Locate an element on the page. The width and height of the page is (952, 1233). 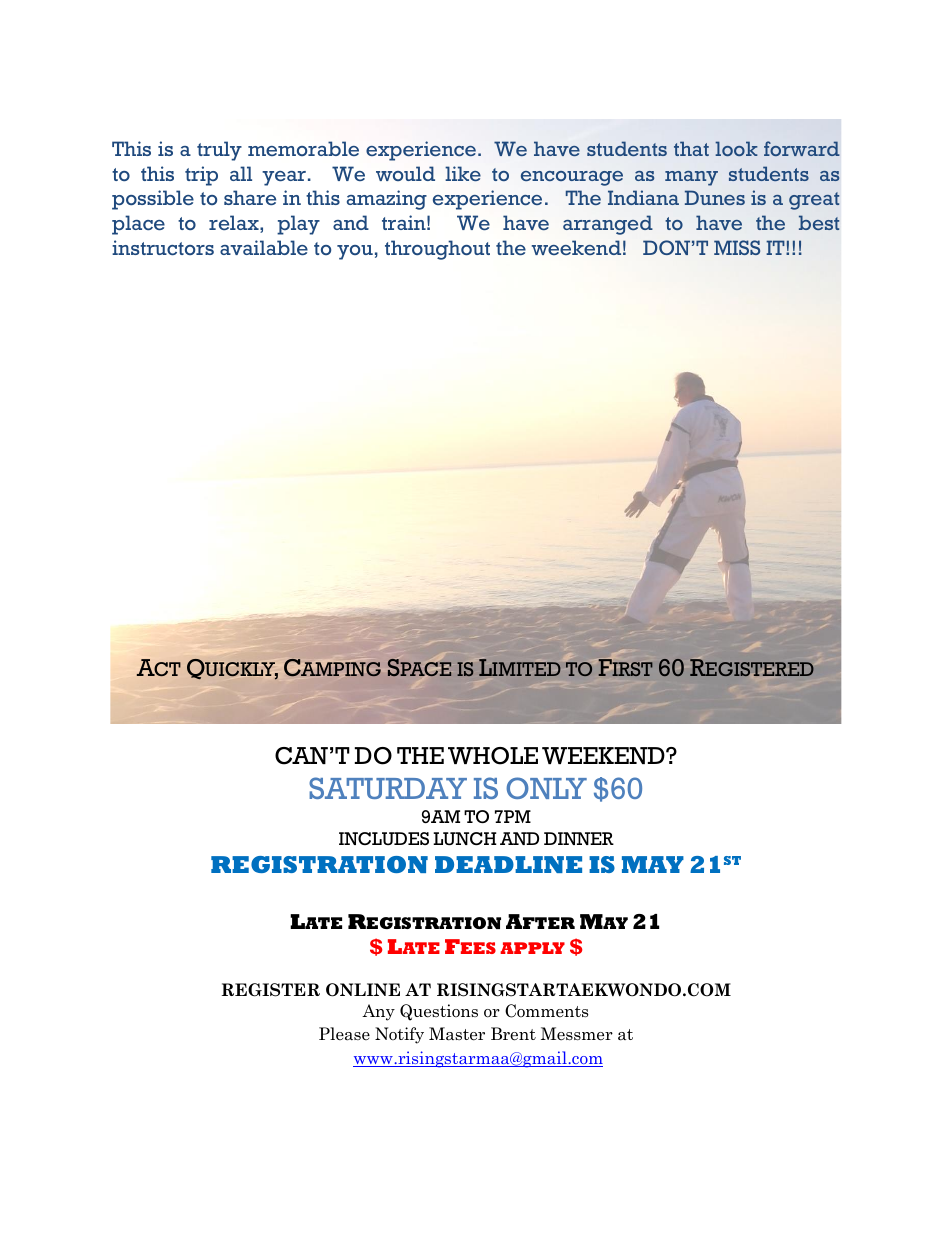
DINNER is located at coordinates (579, 838).
